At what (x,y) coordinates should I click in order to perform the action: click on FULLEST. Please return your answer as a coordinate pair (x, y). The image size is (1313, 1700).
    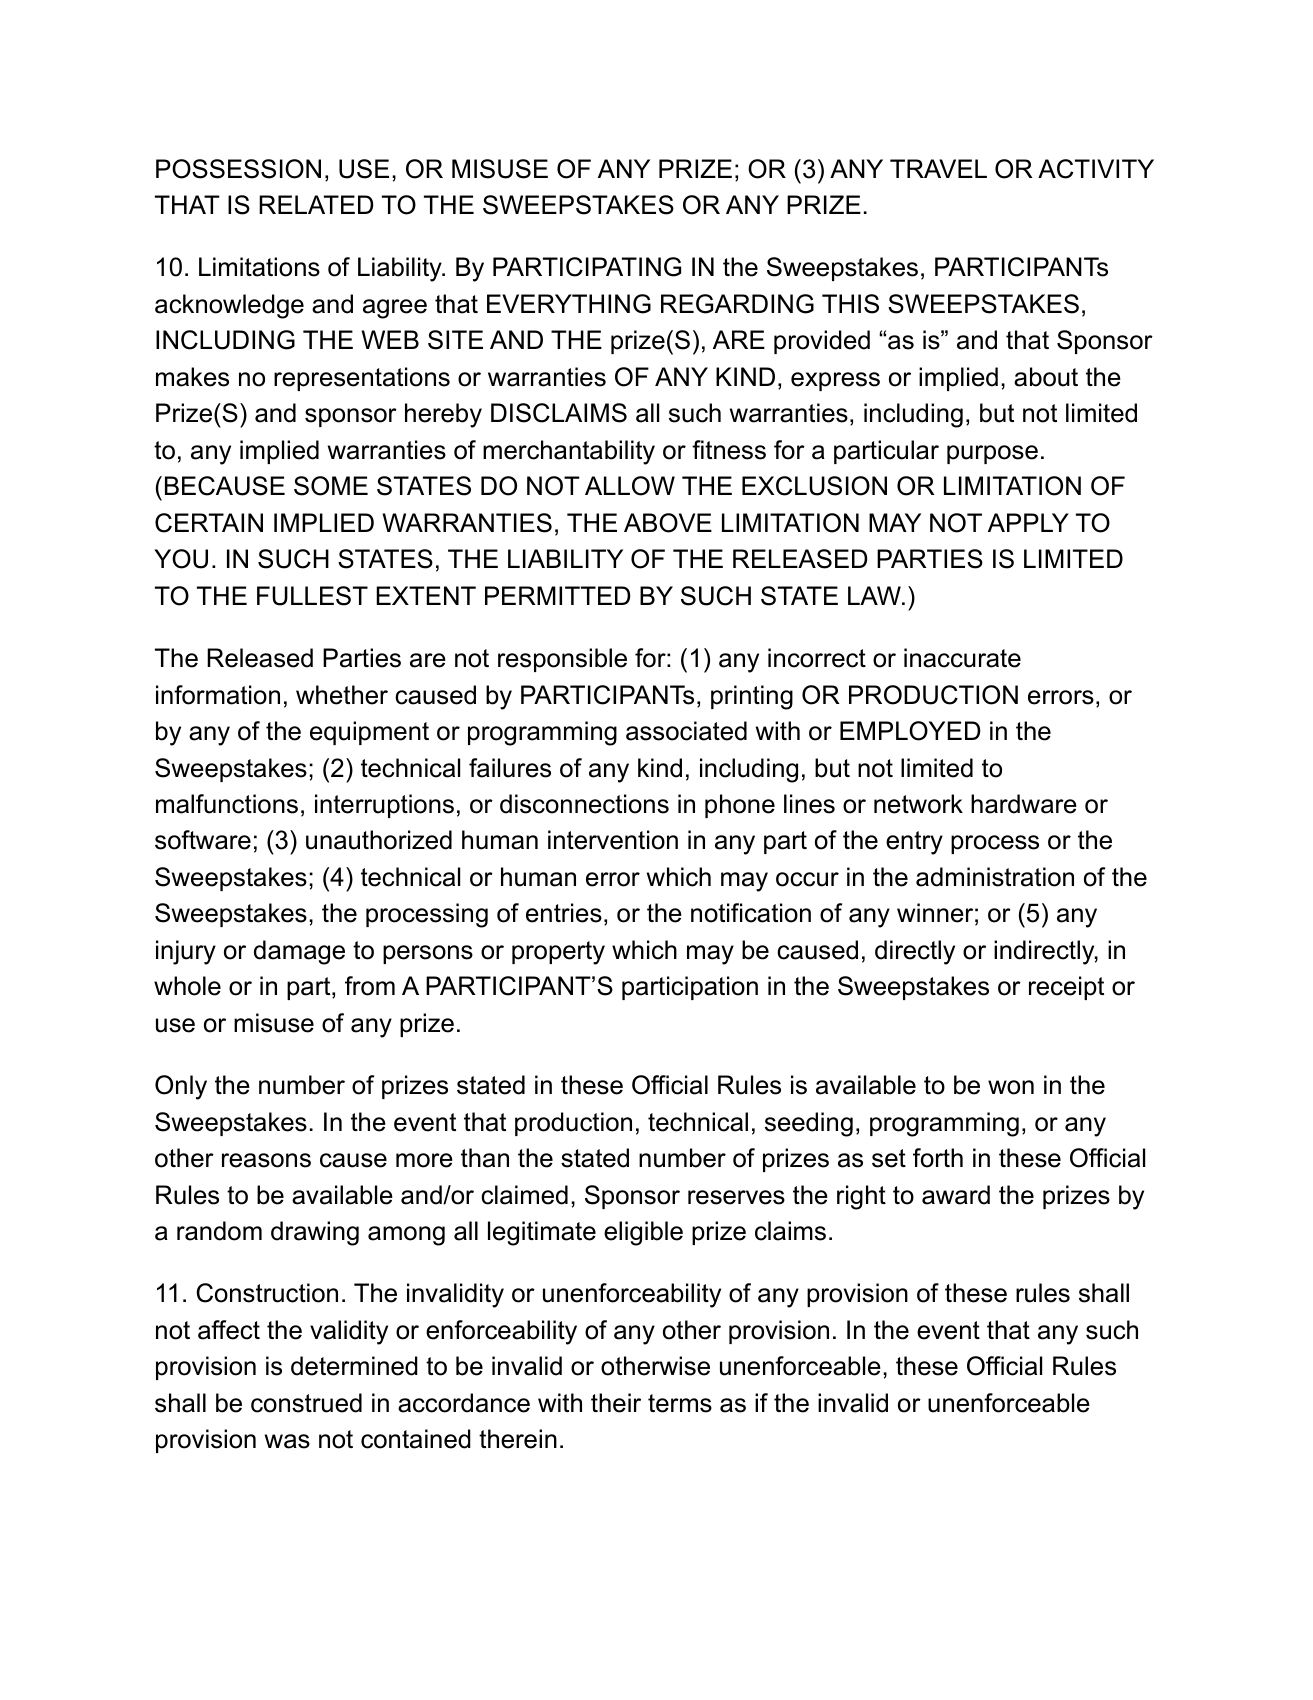
    Looking at the image, I should click on (312, 596).
